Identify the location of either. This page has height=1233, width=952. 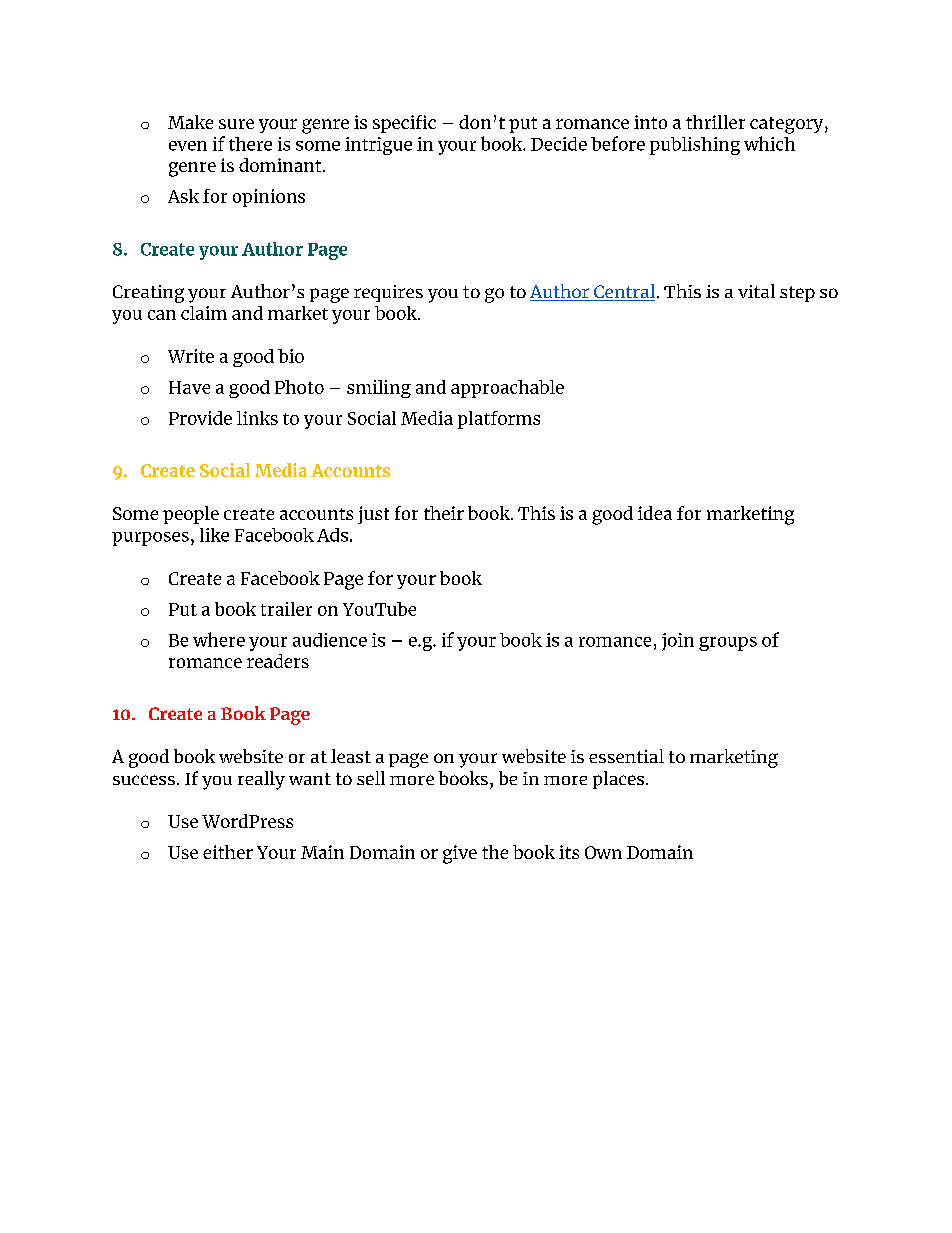
(228, 852).
